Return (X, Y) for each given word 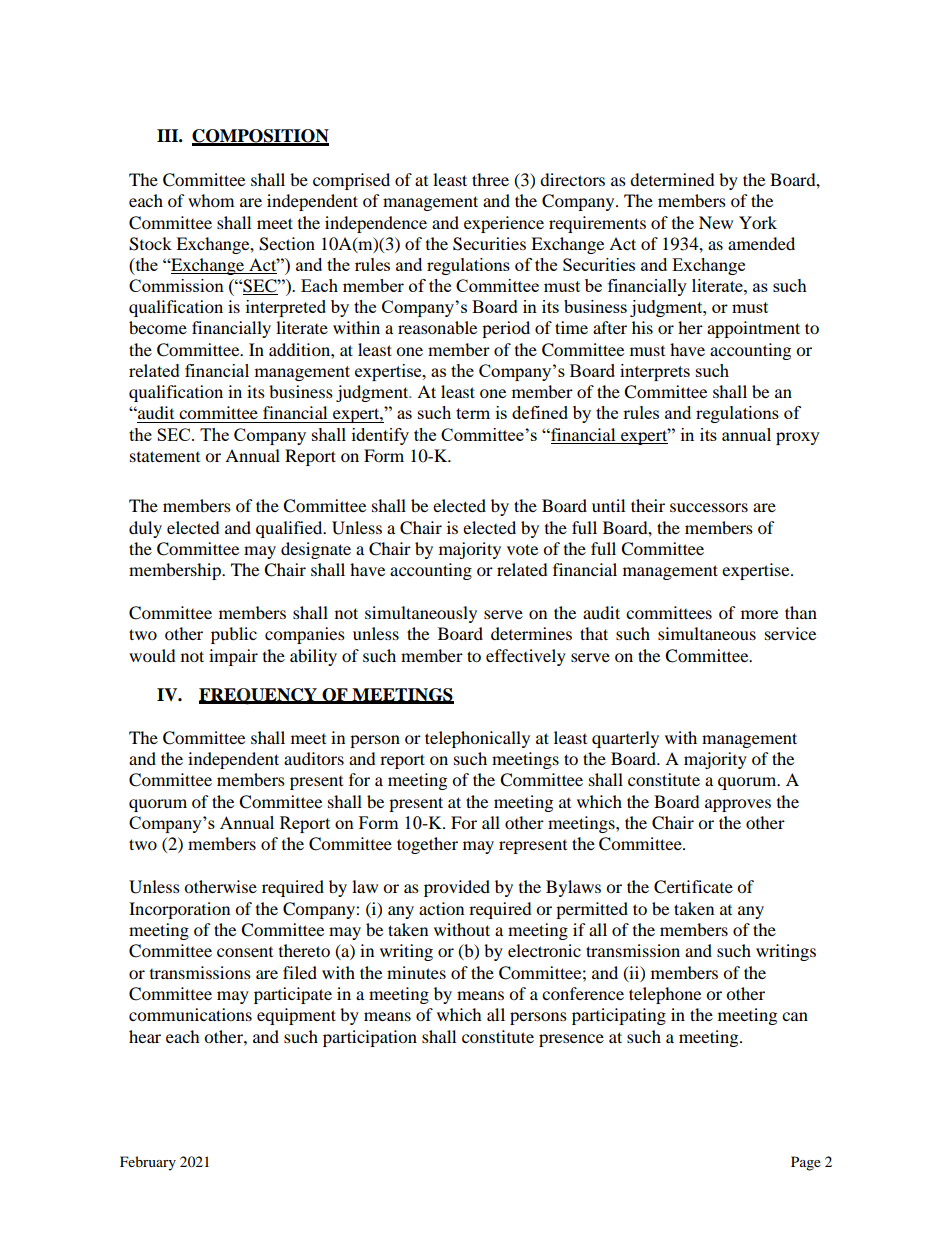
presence (571, 1040)
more (759, 614)
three (490, 179)
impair (233, 657)
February (148, 1163)
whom (211, 200)
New (716, 222)
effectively (526, 657)
